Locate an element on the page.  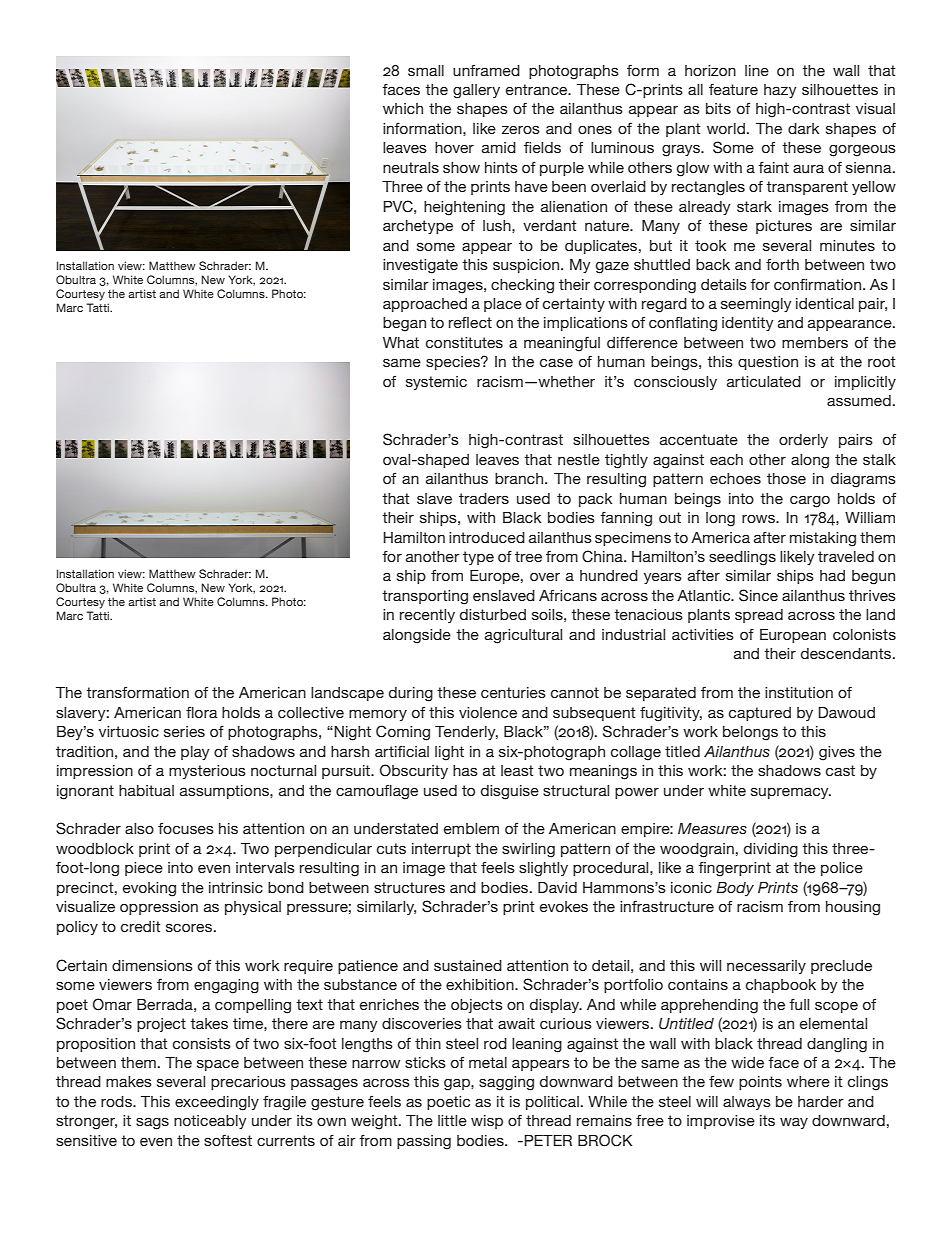
flora is located at coordinates (202, 712).
